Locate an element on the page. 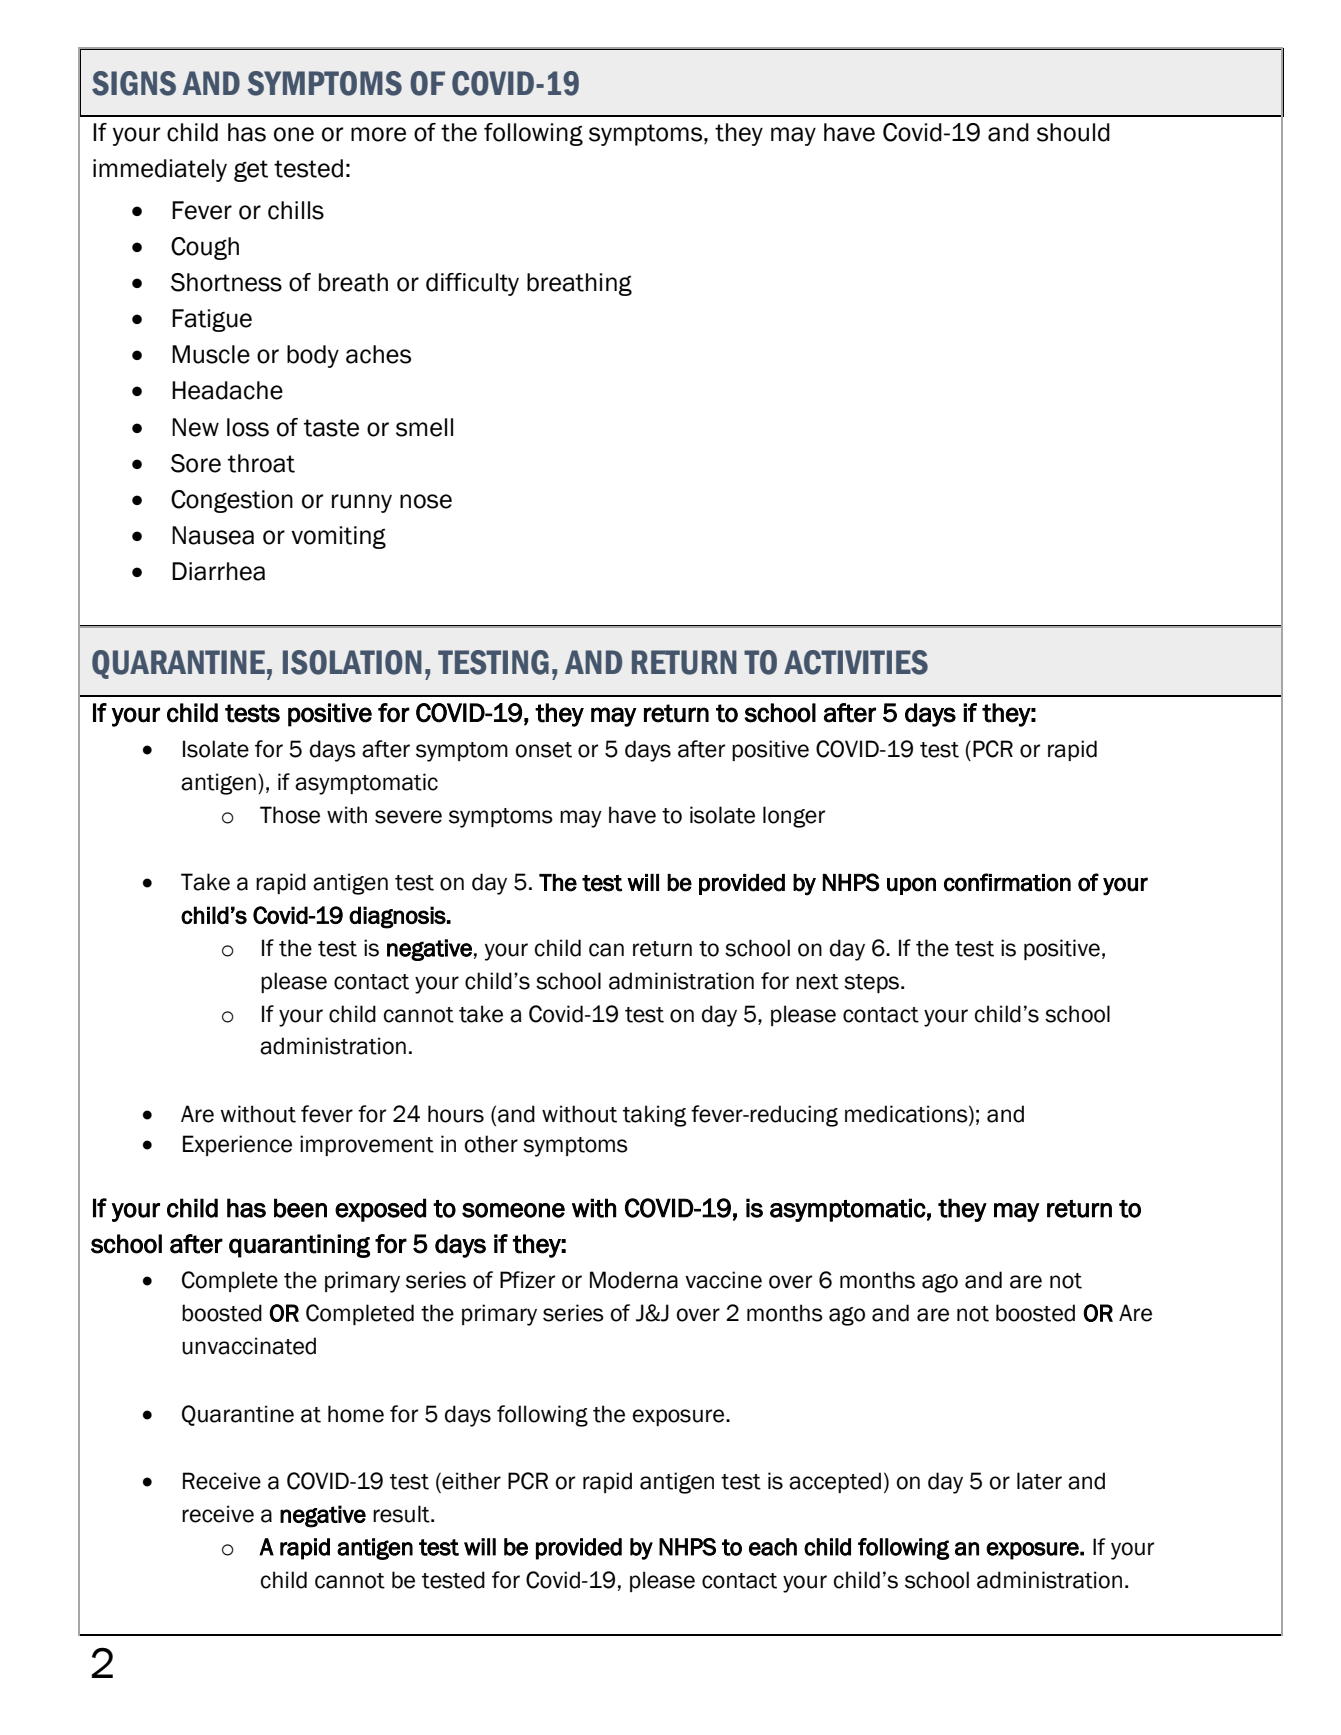 Image resolution: width=1341 pixels, height=1735 pixels. should is located at coordinates (1073, 132).
